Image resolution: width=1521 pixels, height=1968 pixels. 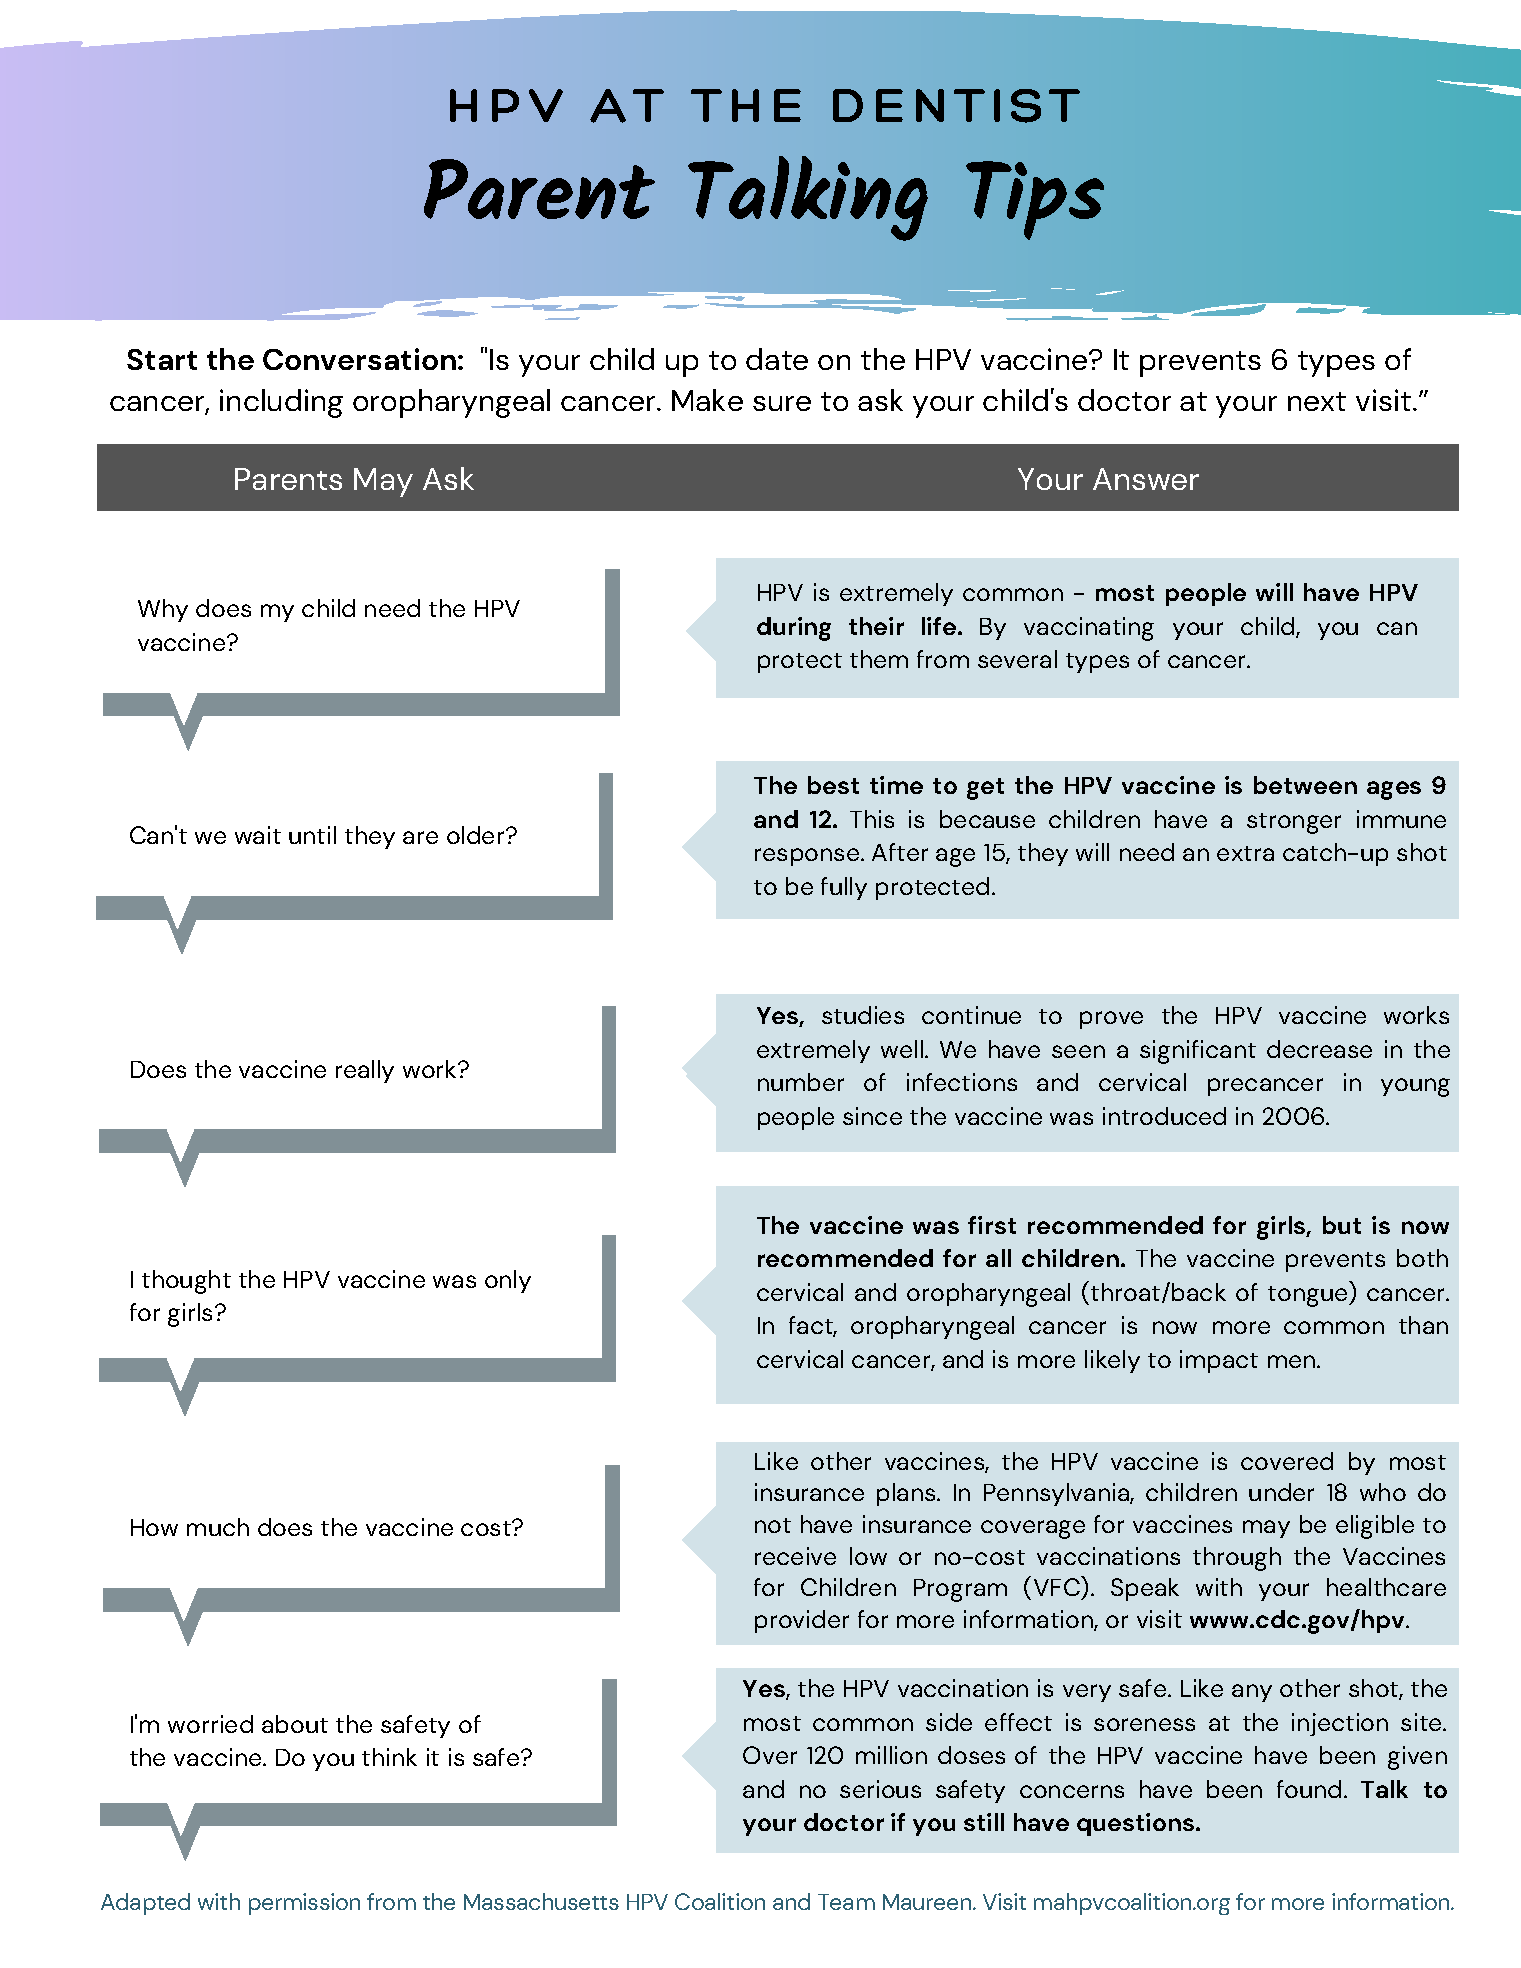 I want to click on since, so click(x=872, y=1116).
